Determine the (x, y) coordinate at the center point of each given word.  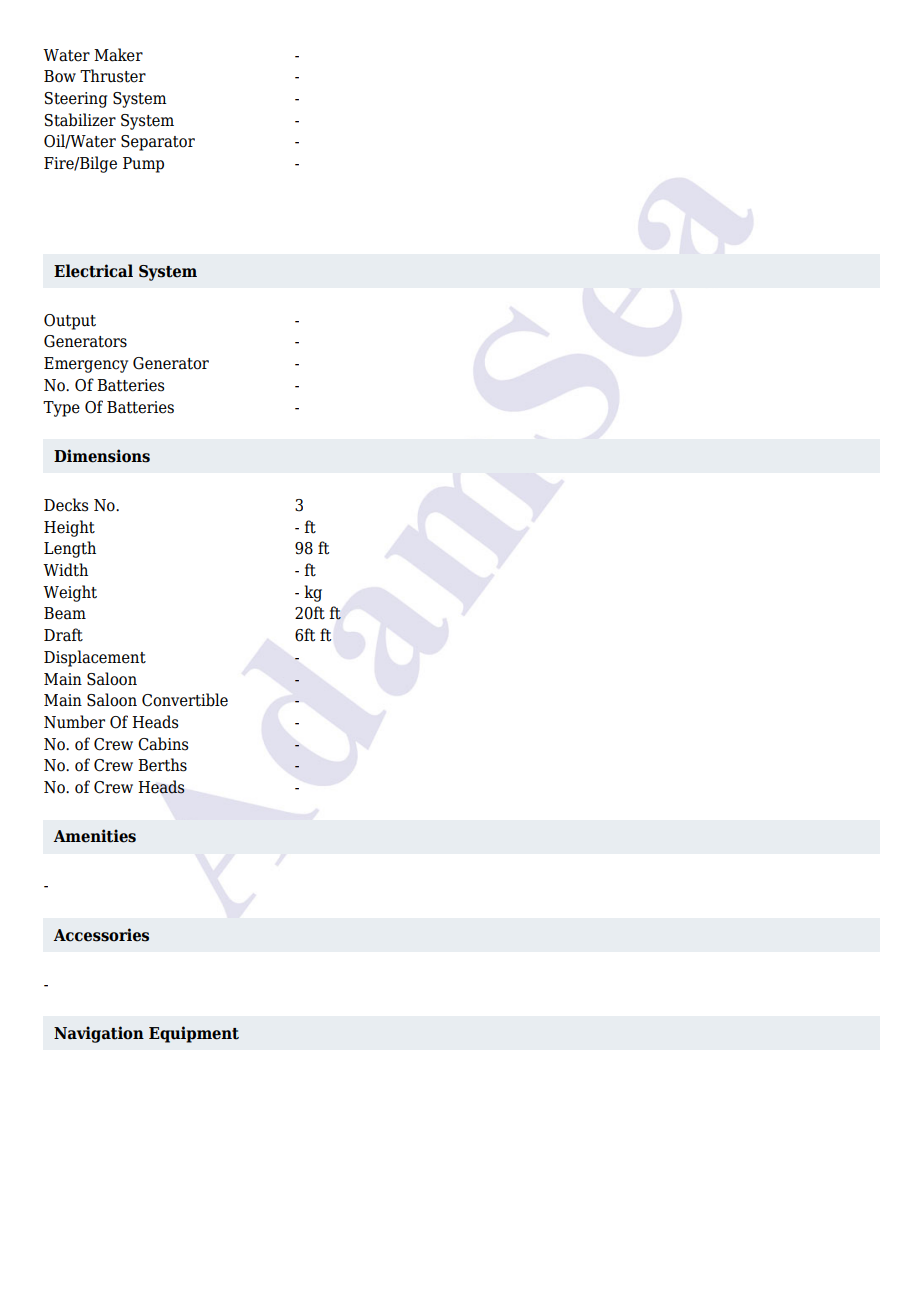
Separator (158, 143)
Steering (76, 100)
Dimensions (102, 456)
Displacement (95, 658)
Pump (143, 165)
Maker (118, 55)
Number (74, 722)
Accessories (101, 935)
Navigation (99, 1034)
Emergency (86, 365)
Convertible (185, 700)
